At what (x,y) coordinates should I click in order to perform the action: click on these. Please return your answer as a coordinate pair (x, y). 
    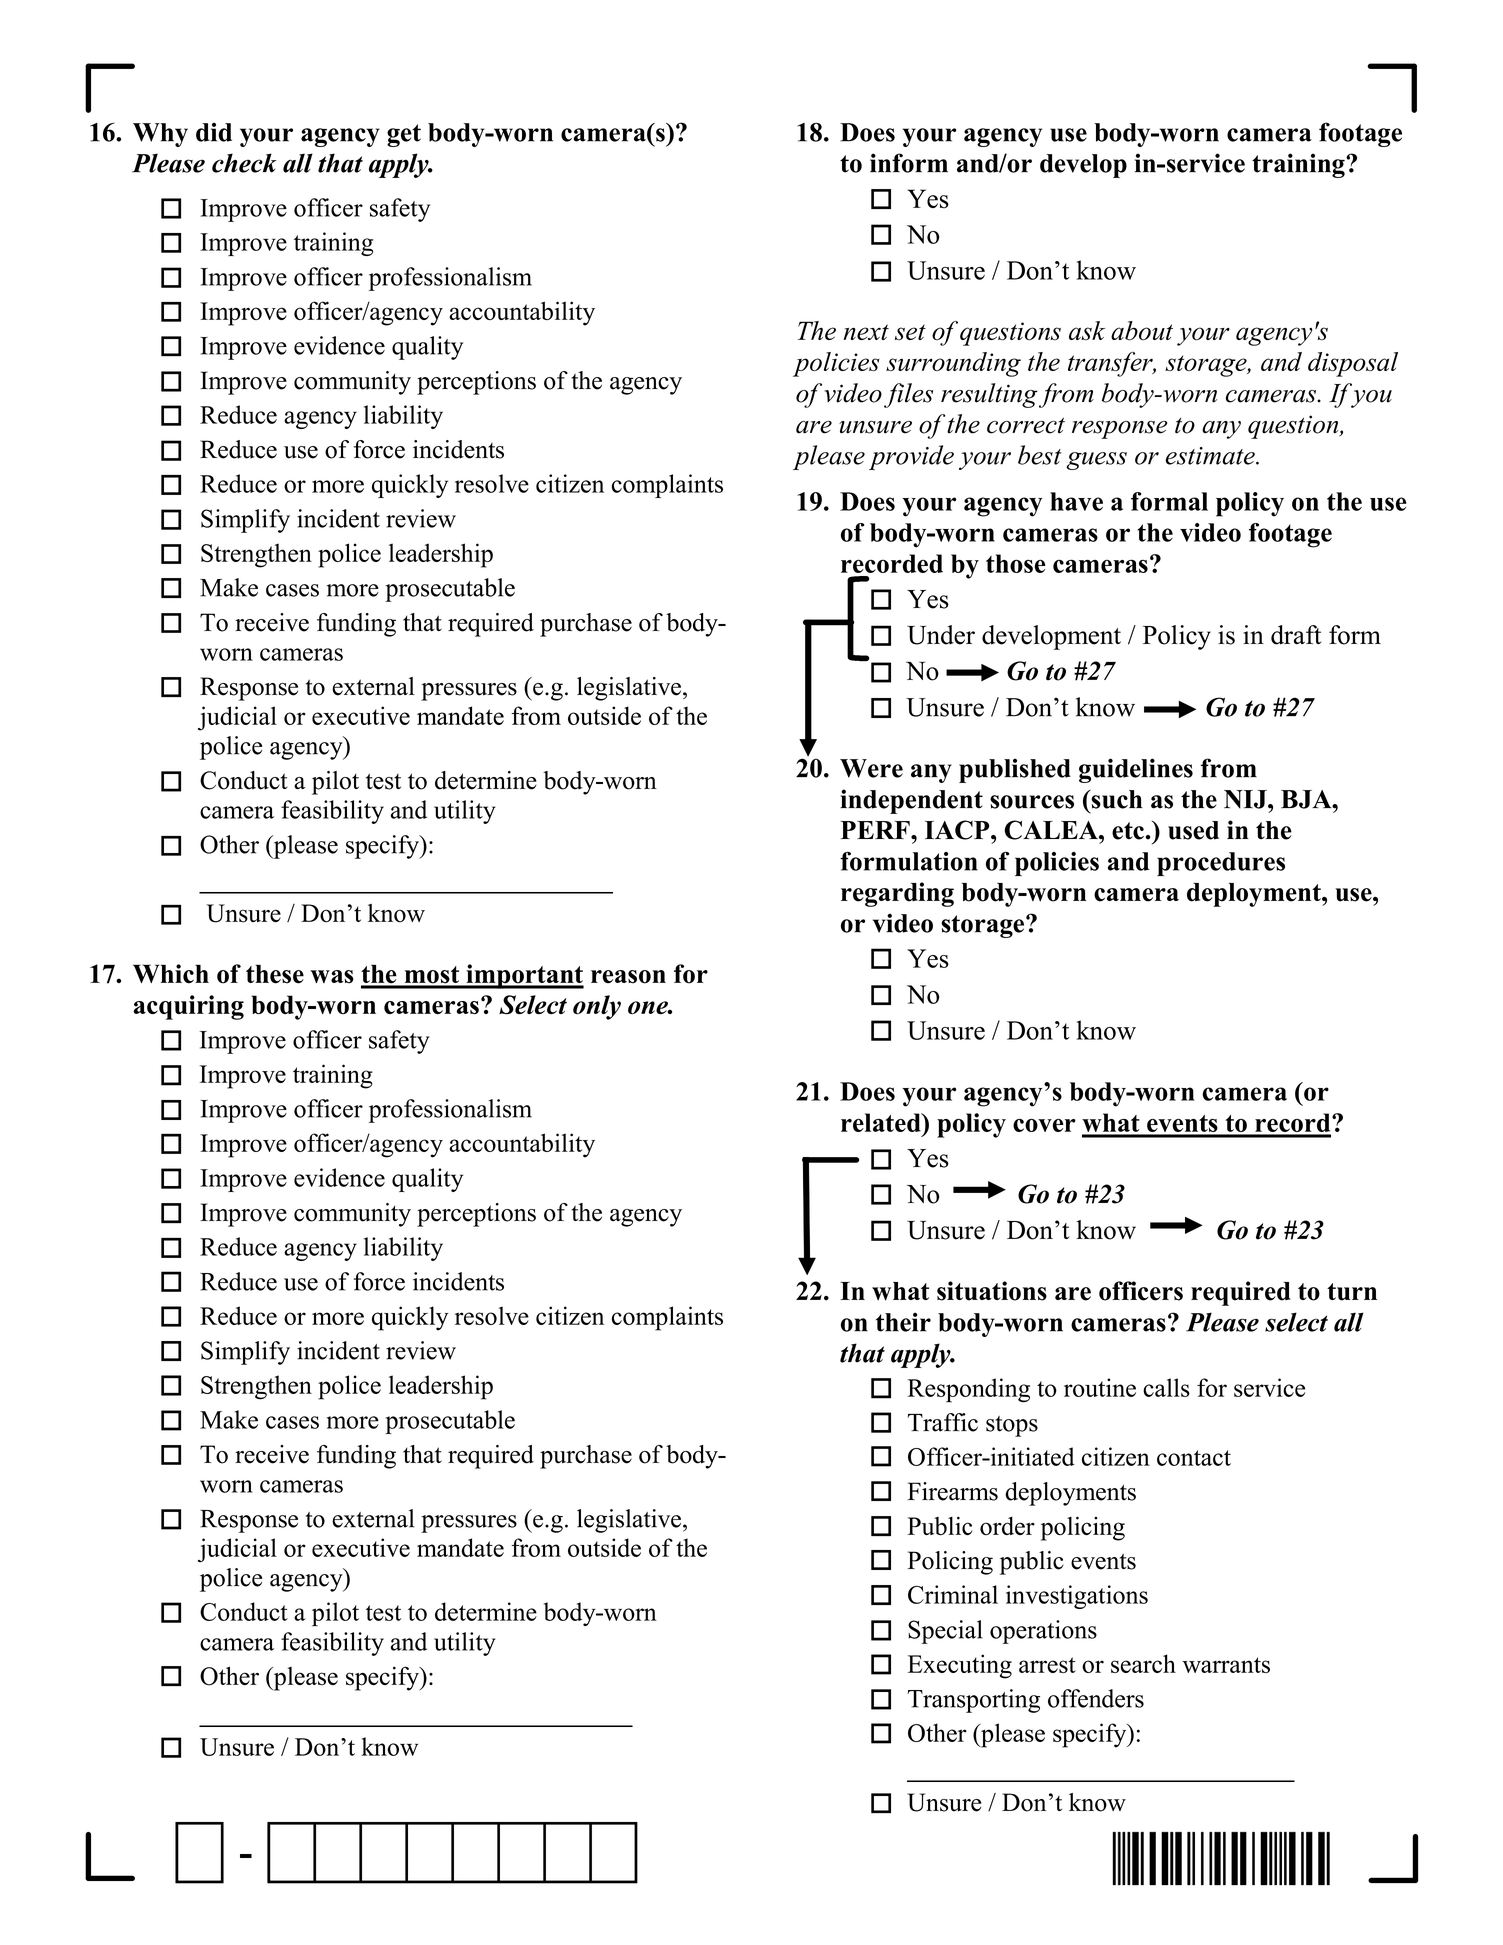
    Looking at the image, I should click on (275, 974).
